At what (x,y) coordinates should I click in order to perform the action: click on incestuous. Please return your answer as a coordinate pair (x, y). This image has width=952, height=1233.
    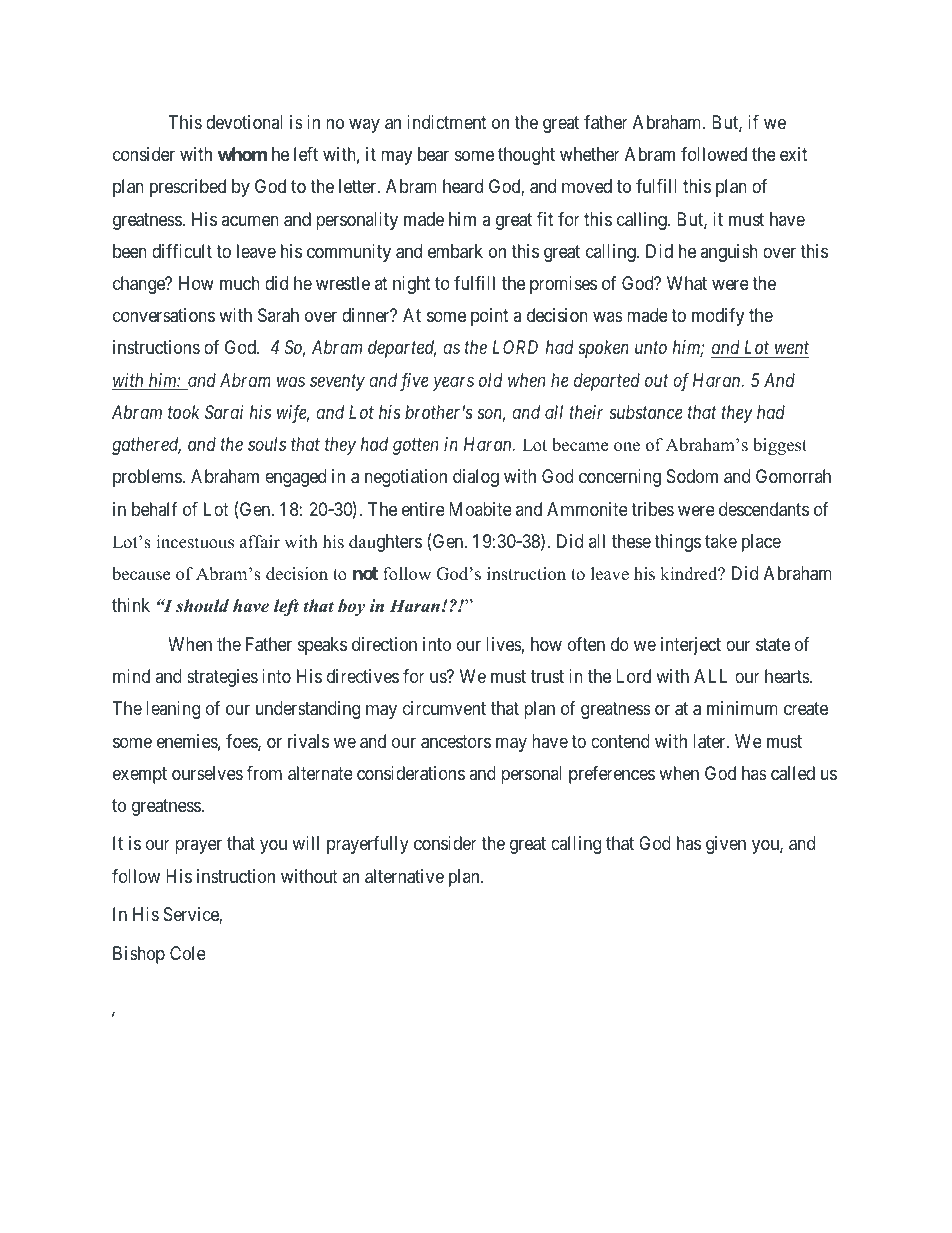
    Looking at the image, I should click on (195, 542).
